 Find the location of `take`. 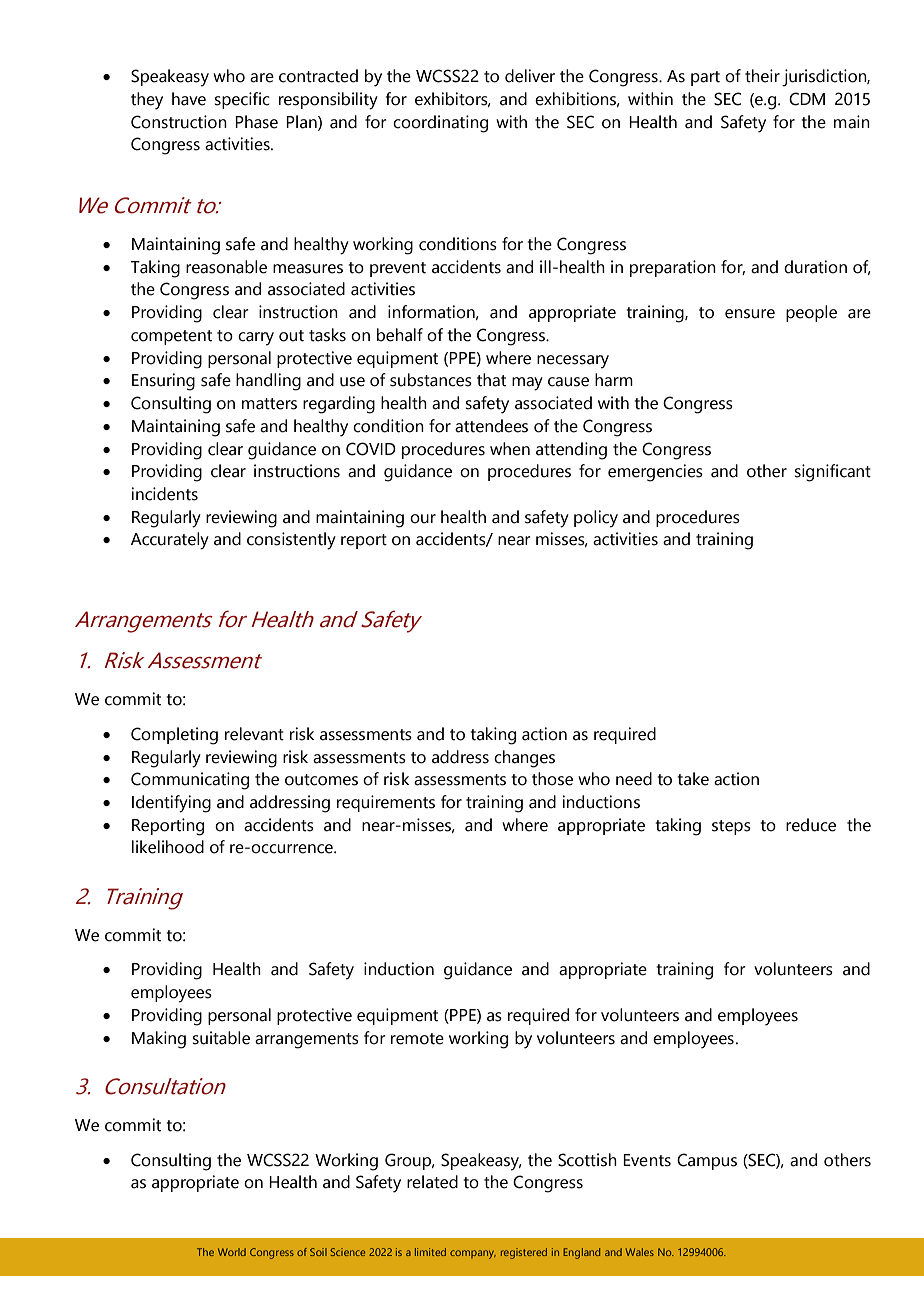

take is located at coordinates (693, 779).
